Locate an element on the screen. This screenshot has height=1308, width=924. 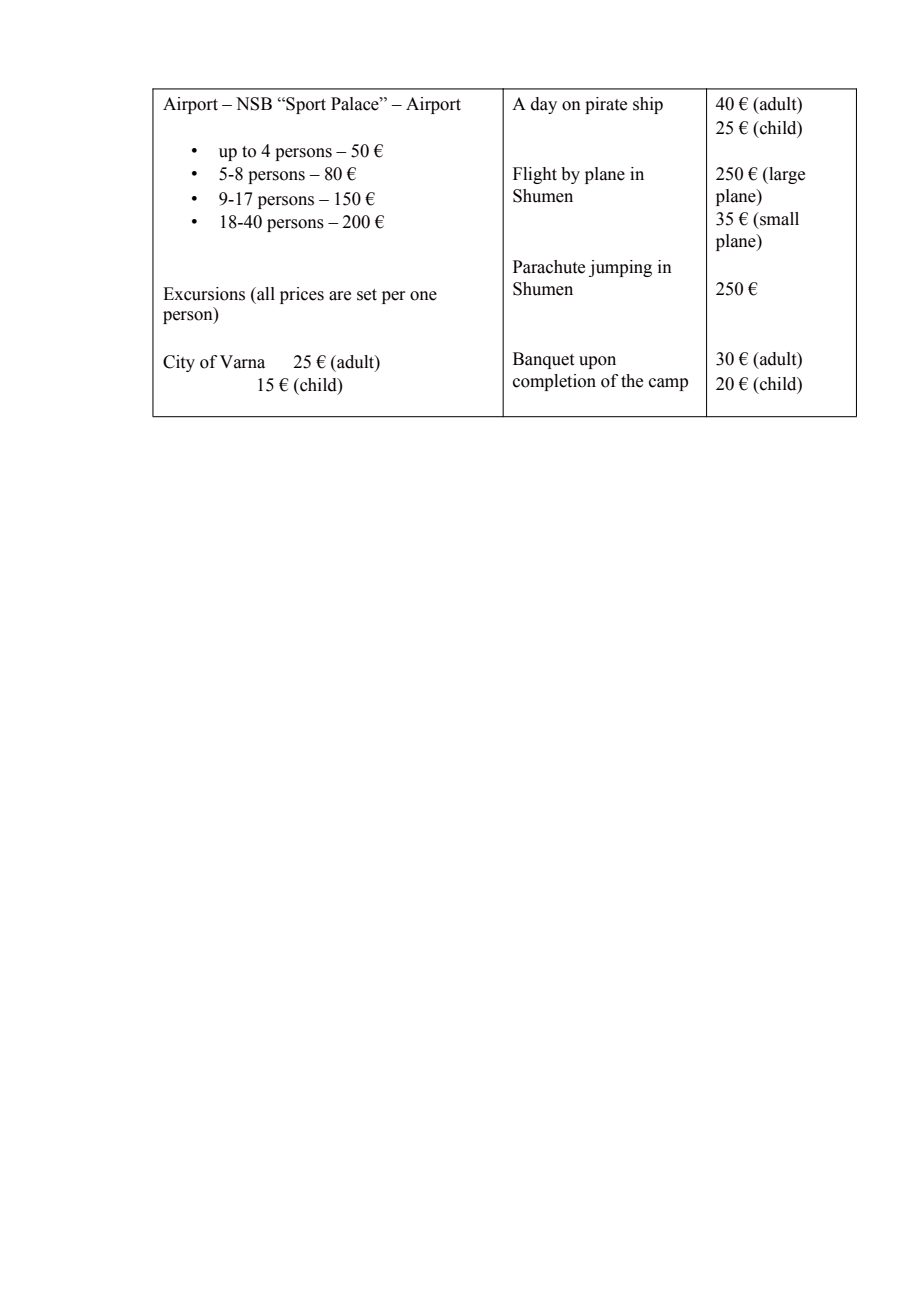
camp is located at coordinates (668, 384).
